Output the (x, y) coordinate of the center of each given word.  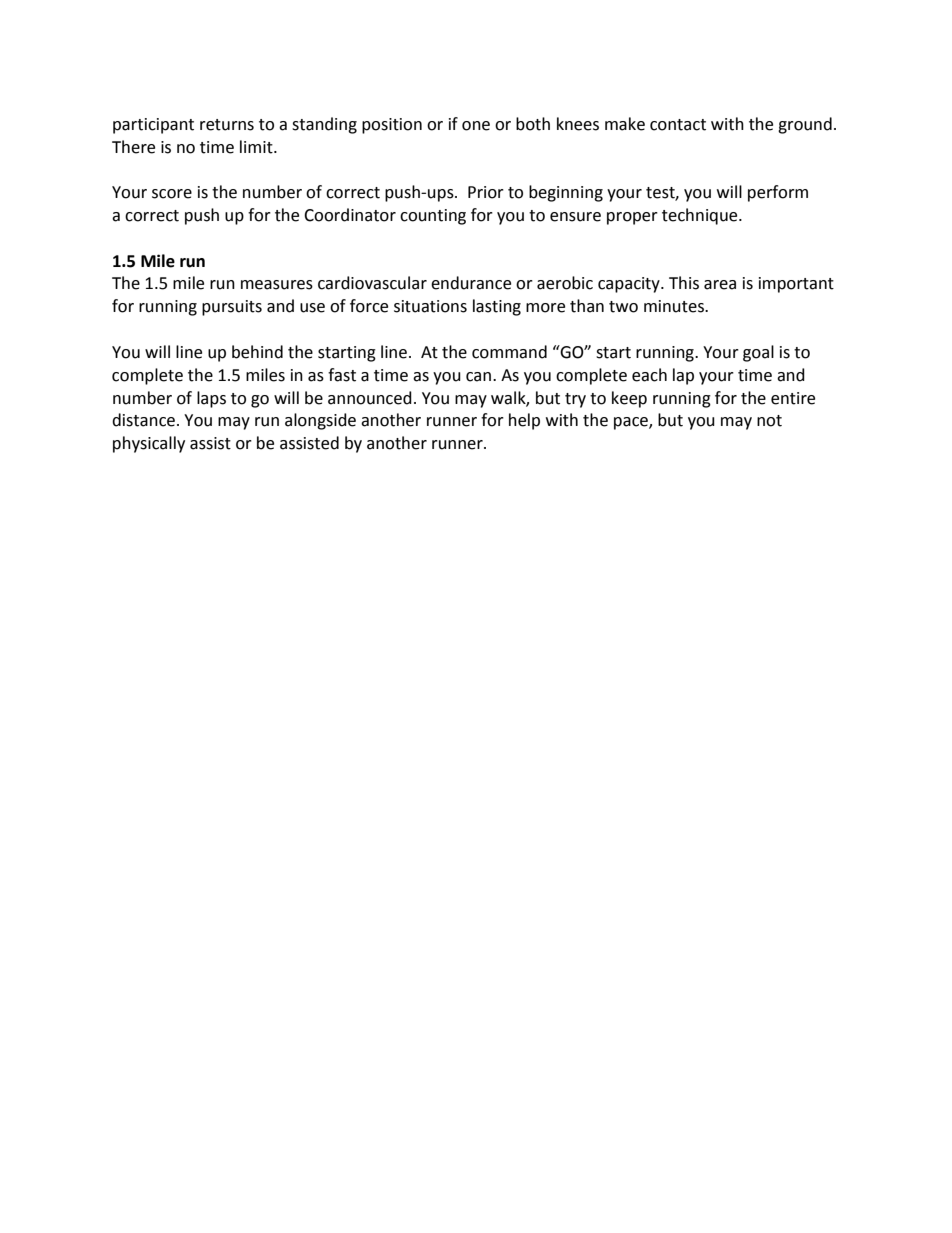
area (720, 285)
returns (227, 125)
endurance (471, 283)
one (476, 126)
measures (277, 285)
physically (149, 444)
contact (678, 125)
